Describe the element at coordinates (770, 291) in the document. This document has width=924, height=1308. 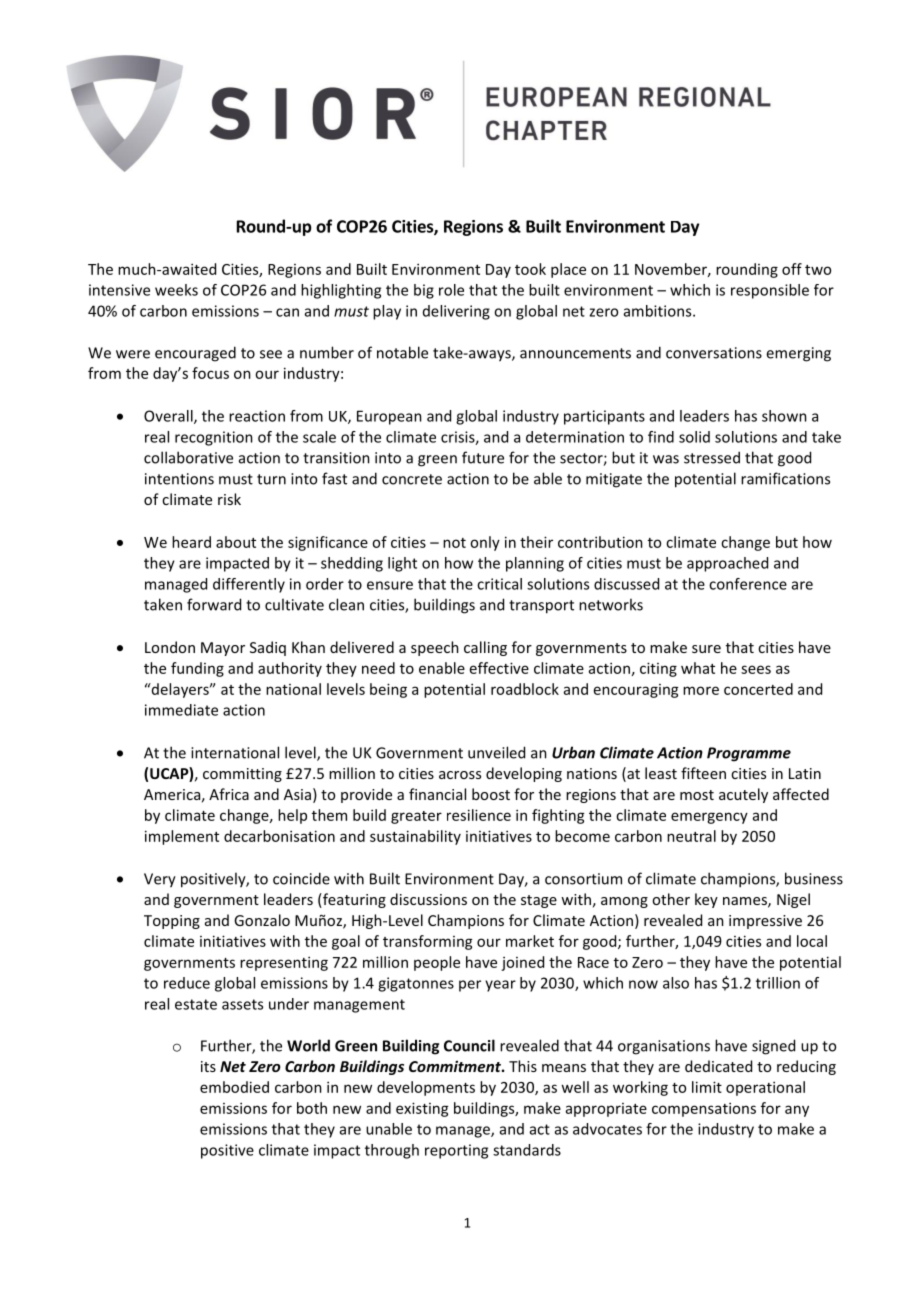
I see `responsible` at that location.
